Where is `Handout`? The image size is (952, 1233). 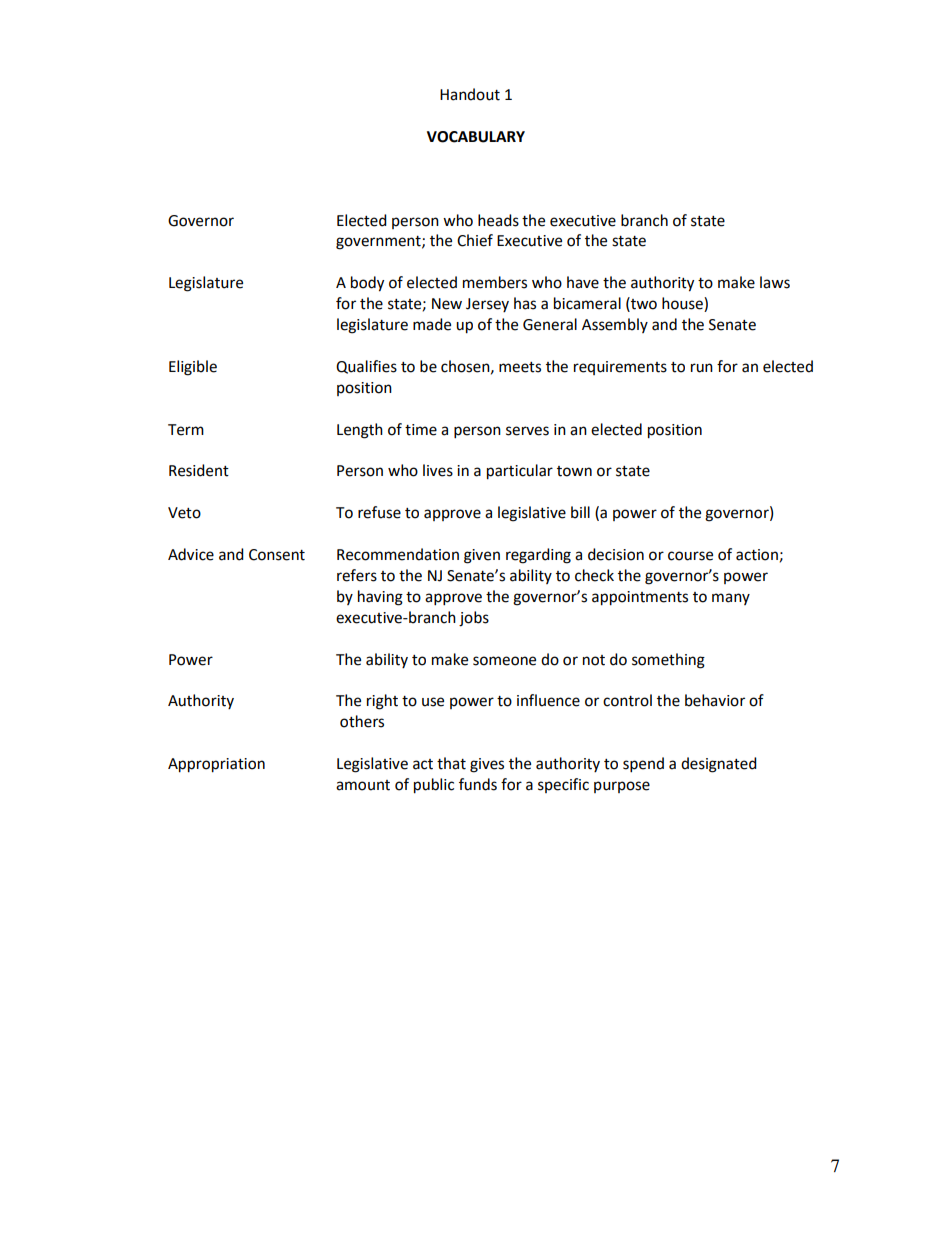 Handout is located at coordinates (470, 94).
